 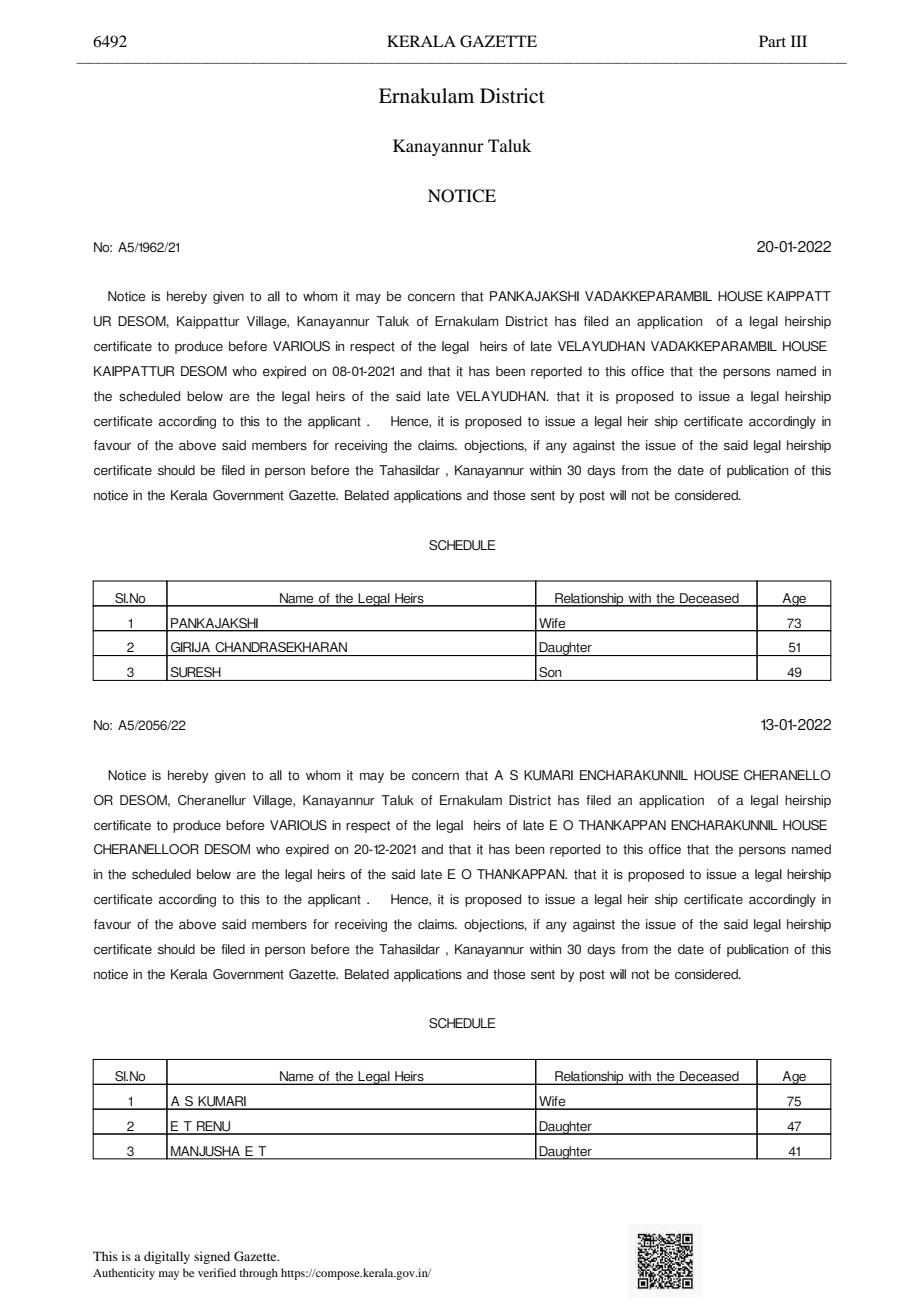 What do you see at coordinates (772, 41) in the screenshot?
I see `Part` at bounding box center [772, 41].
